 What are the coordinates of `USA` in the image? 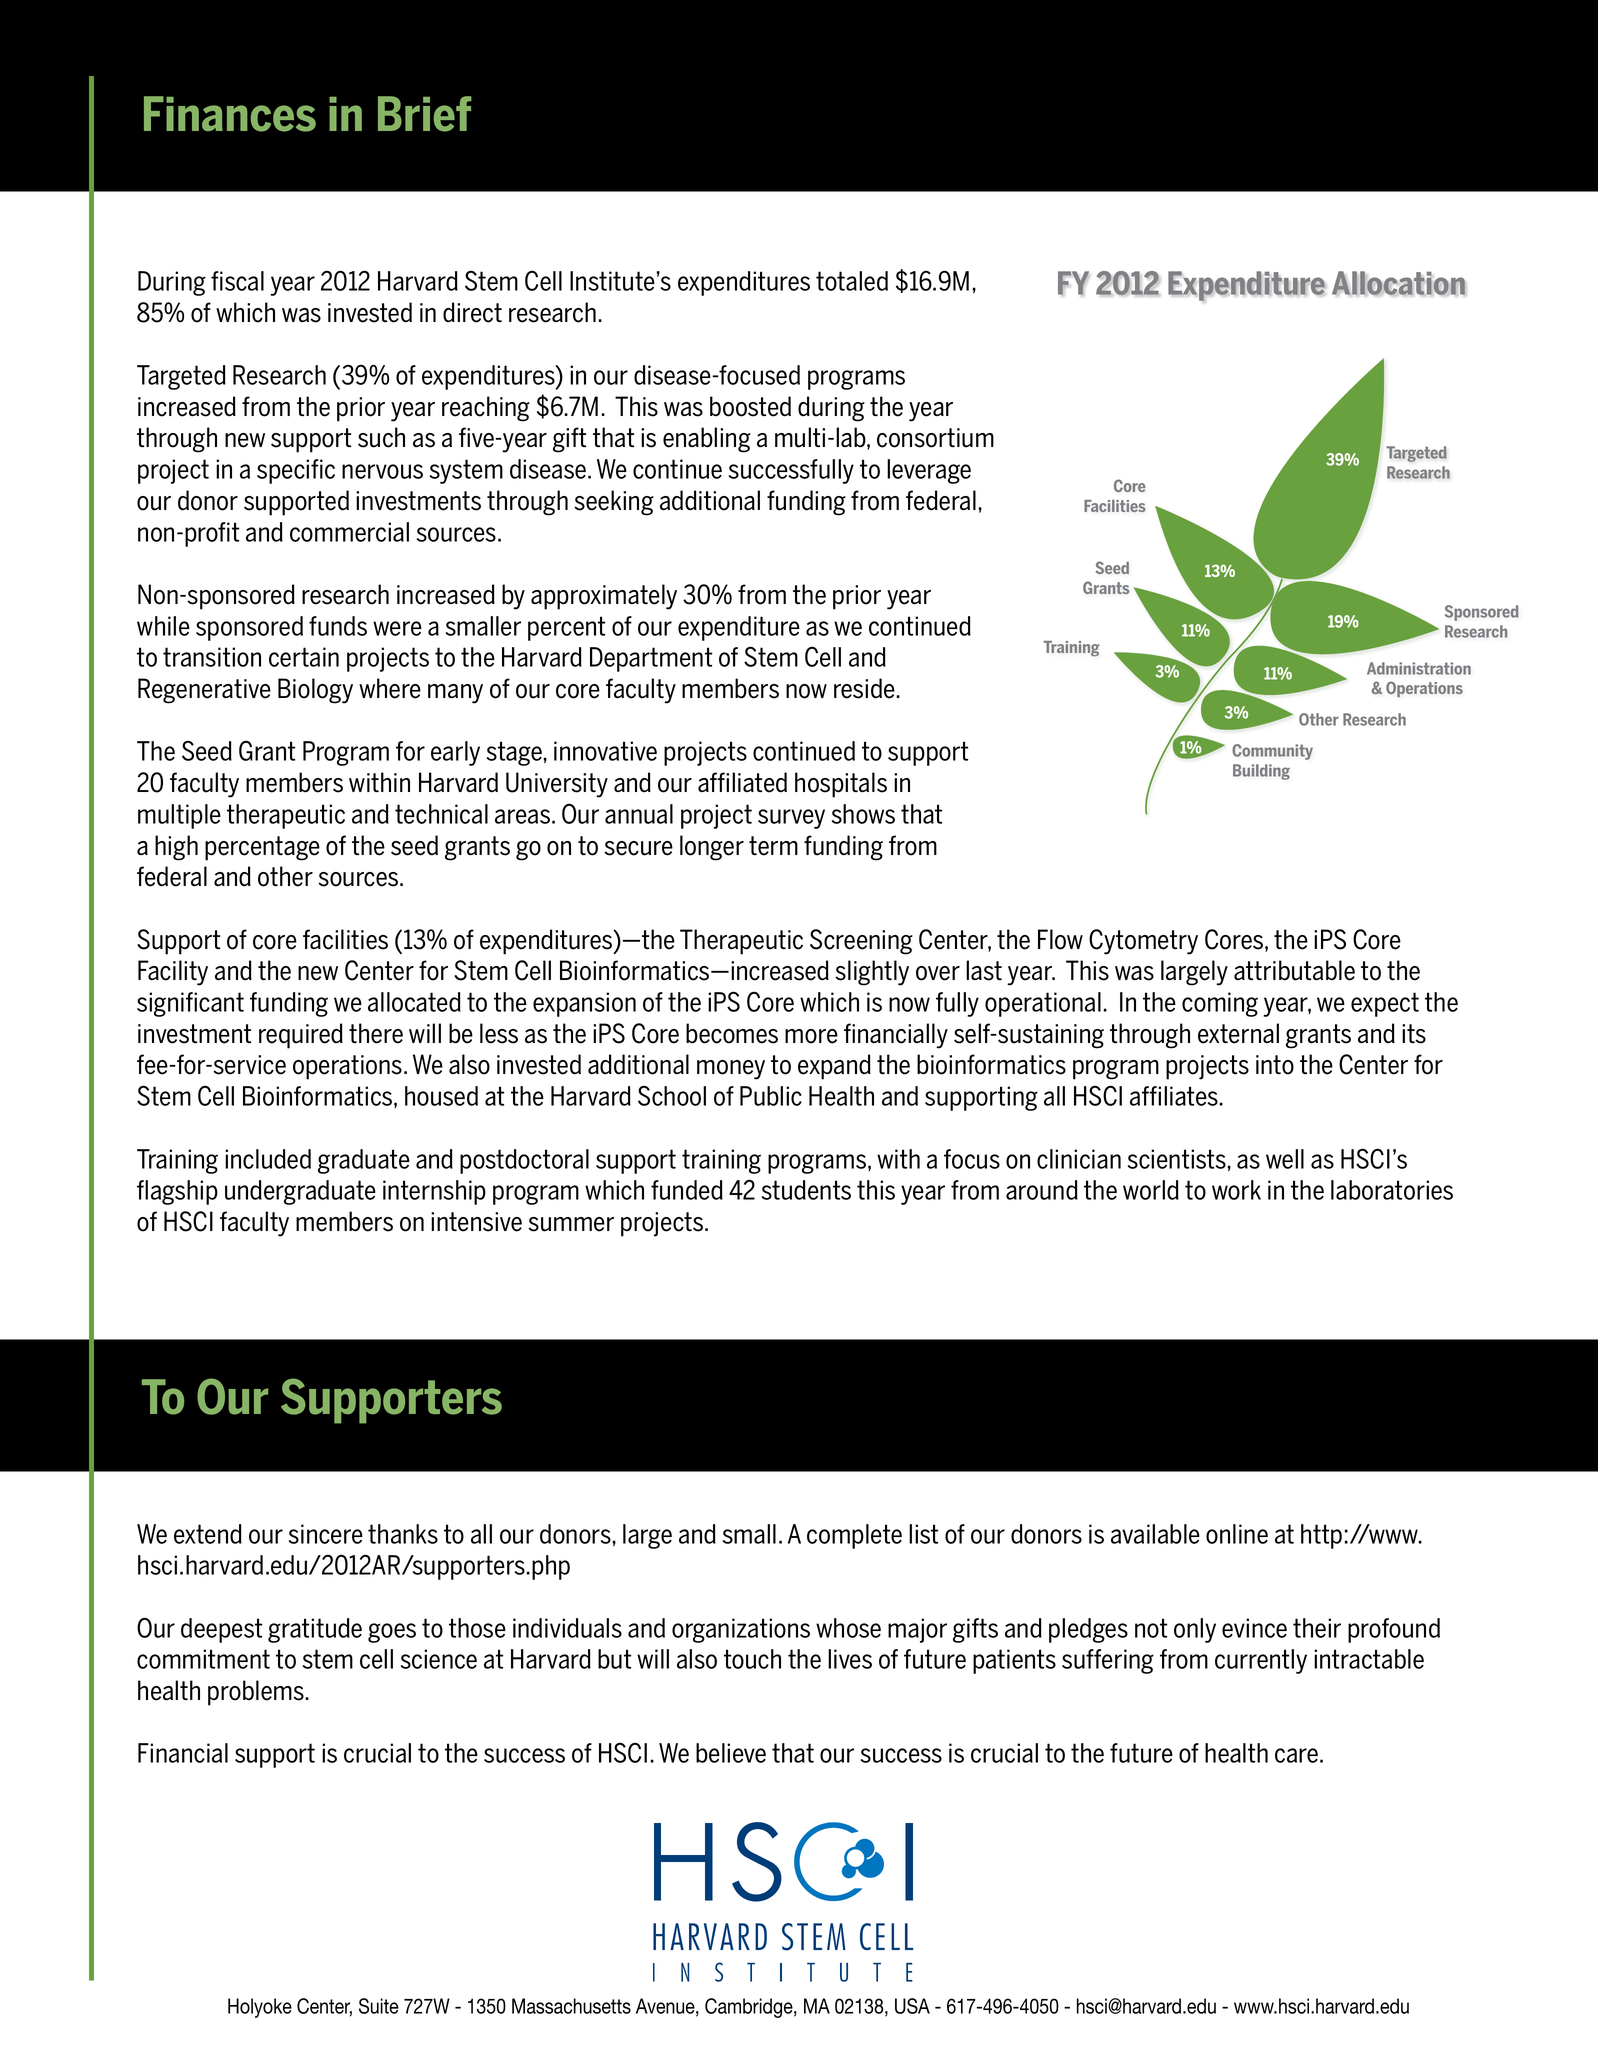 It's located at (912, 2006).
